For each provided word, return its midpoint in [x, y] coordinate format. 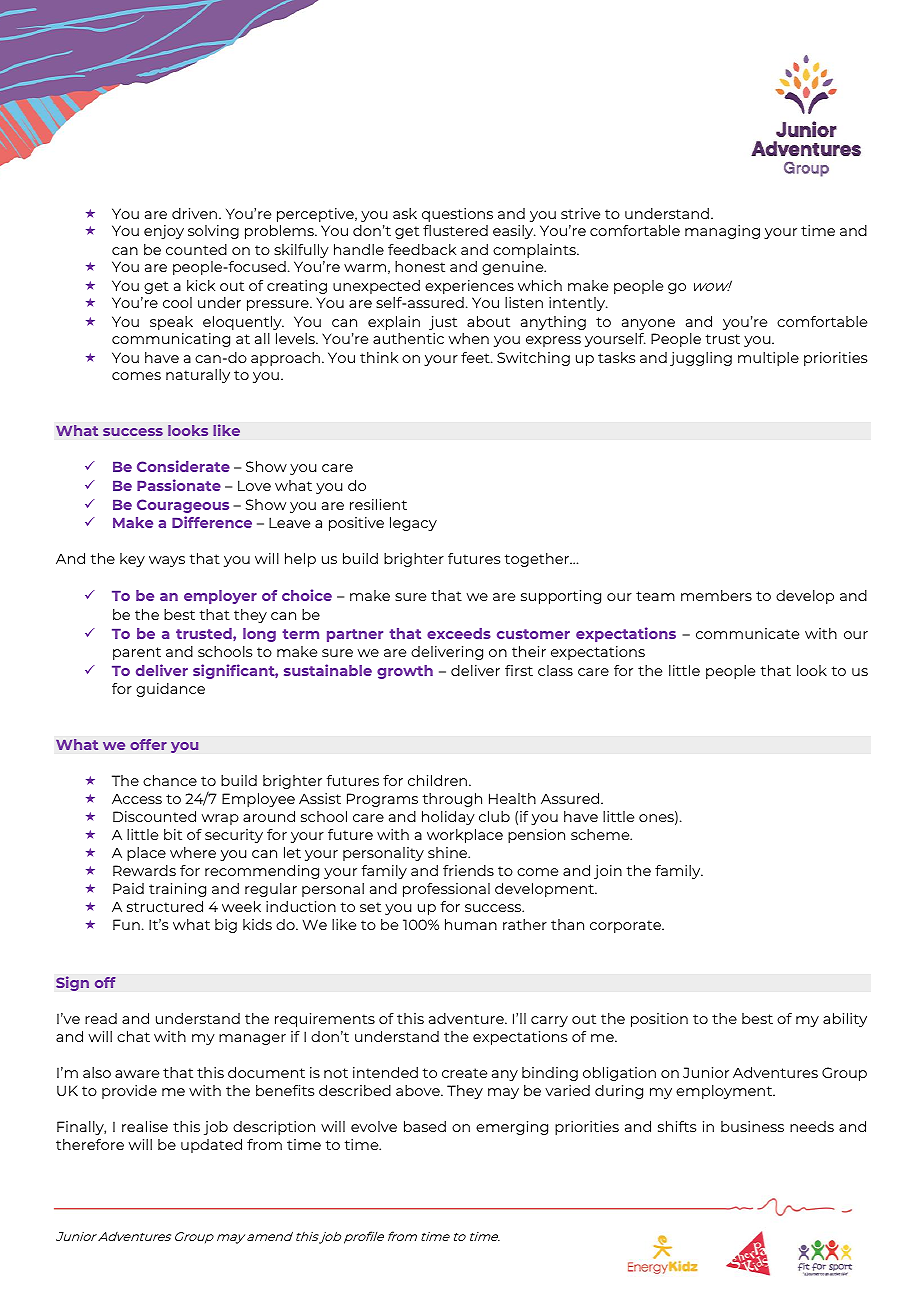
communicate [747, 633]
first [519, 670]
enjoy [164, 232]
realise [145, 1126]
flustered [455, 230]
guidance [170, 690]
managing [722, 232]
